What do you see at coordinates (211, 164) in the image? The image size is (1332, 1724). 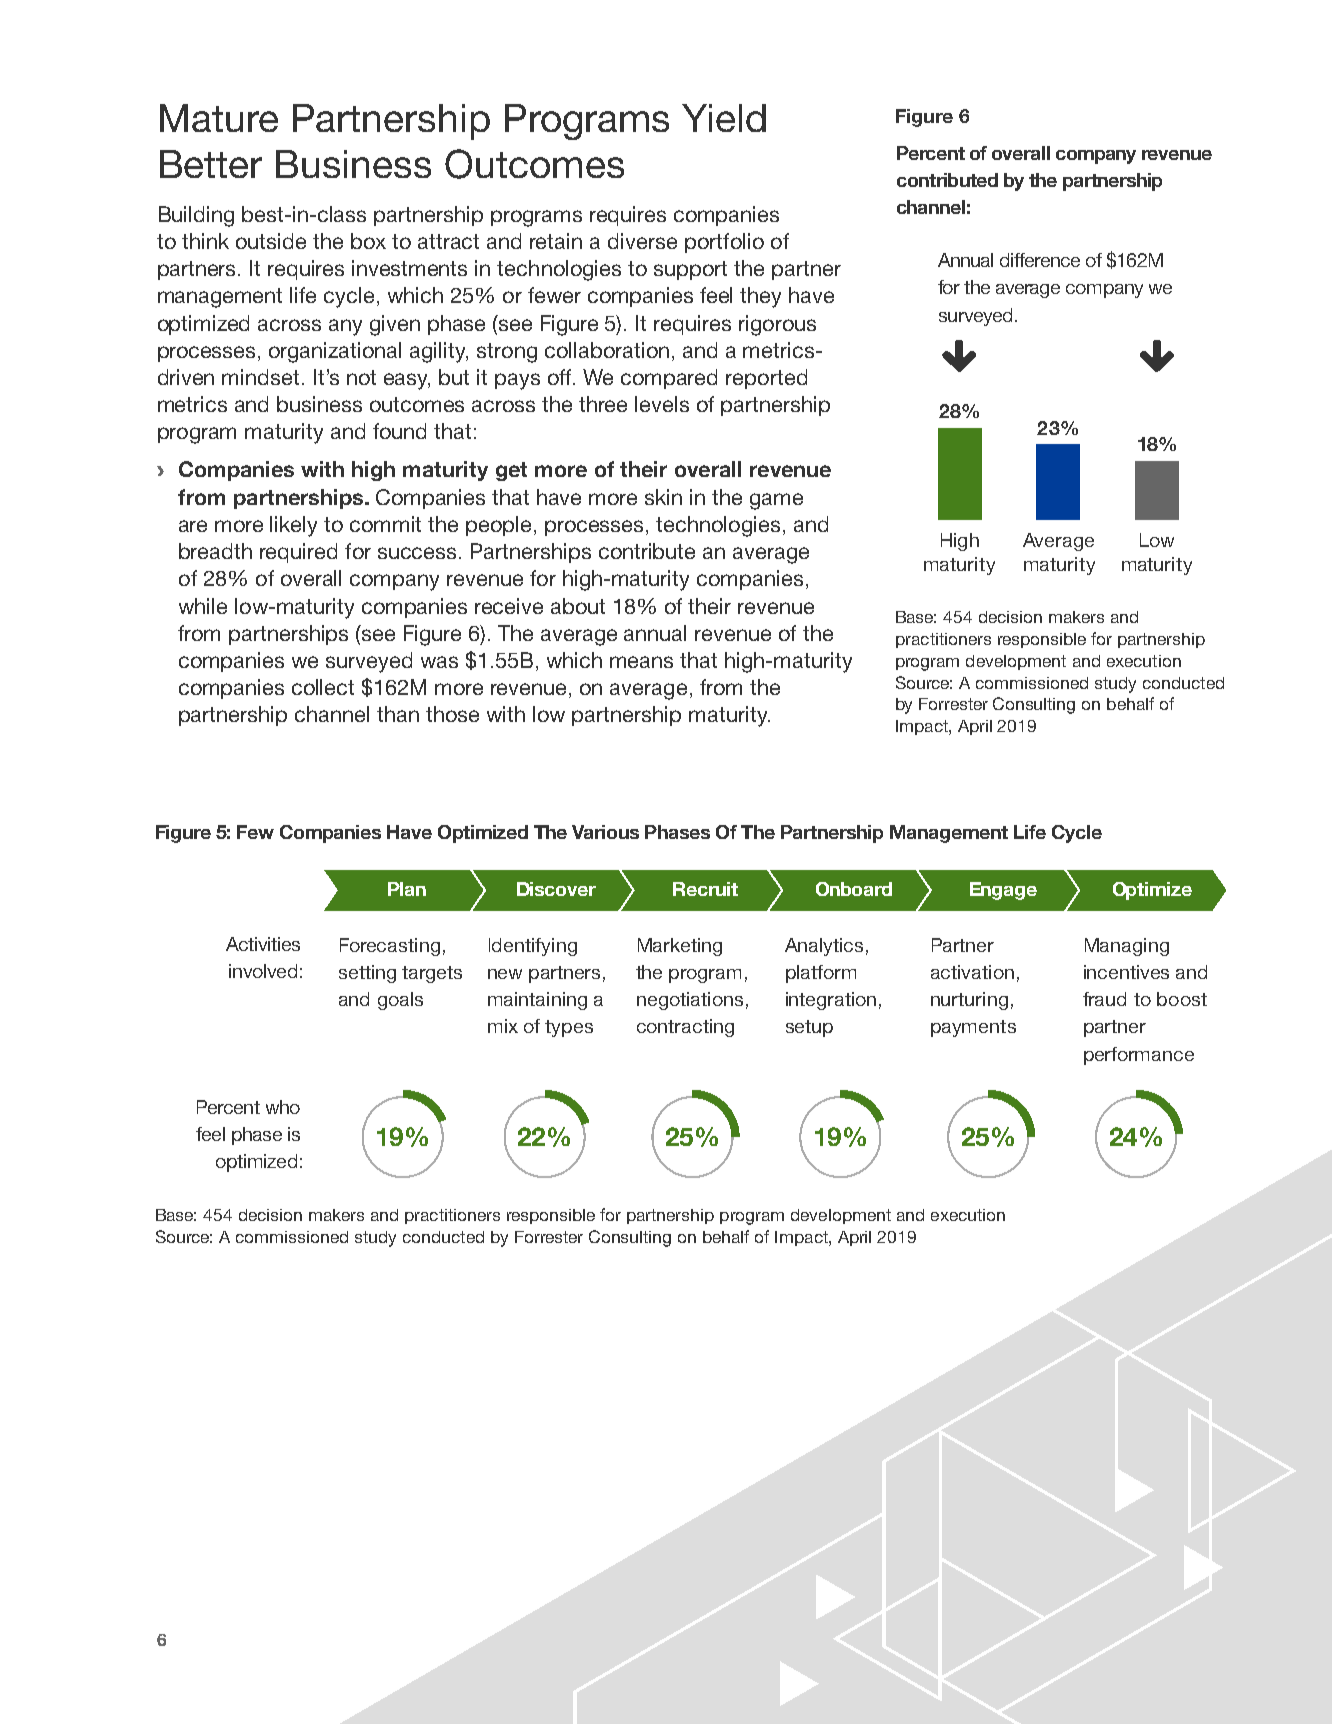 I see `Better` at bounding box center [211, 164].
